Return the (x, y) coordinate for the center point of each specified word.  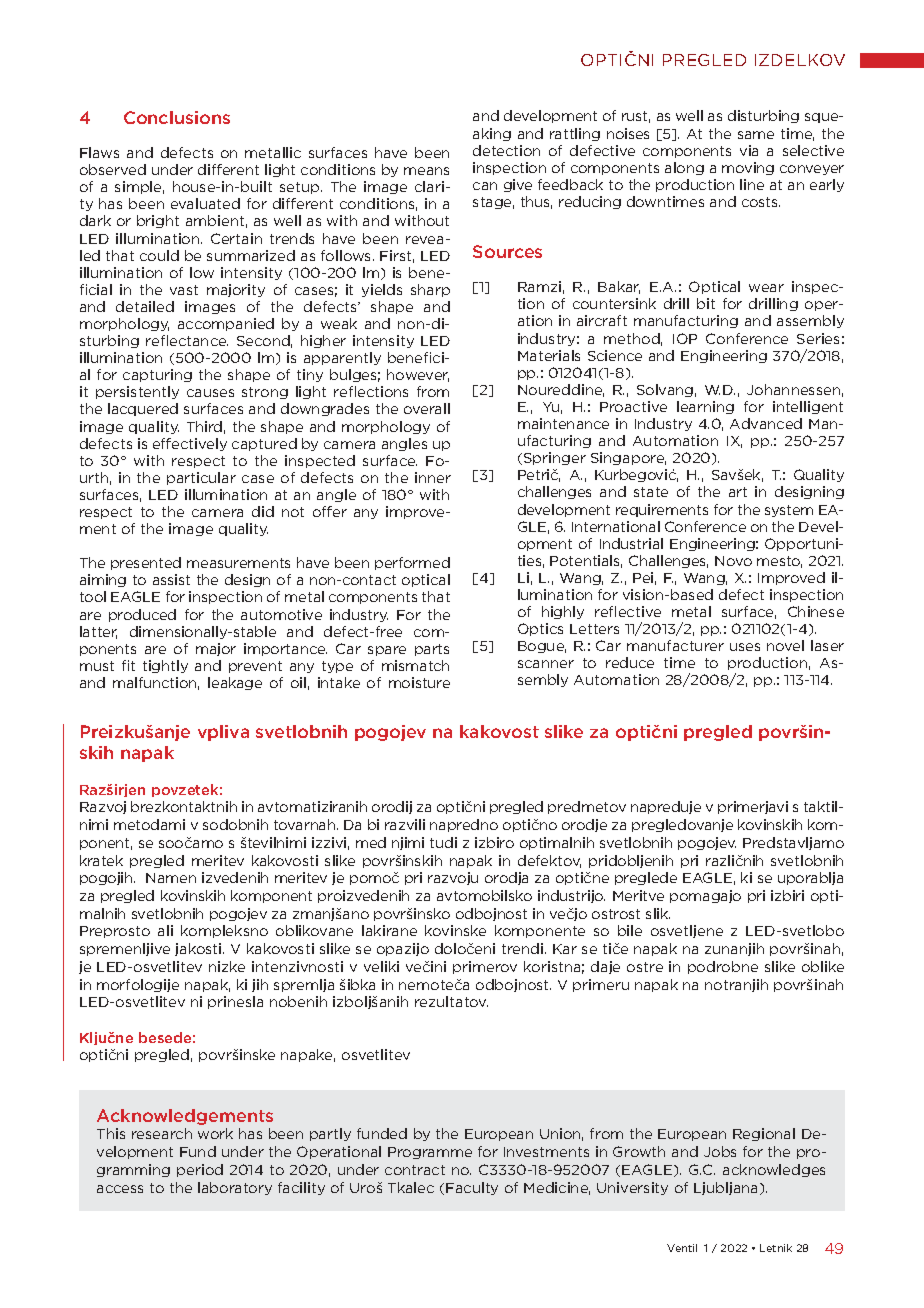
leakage (235, 683)
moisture (419, 682)
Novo (733, 561)
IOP (685, 338)
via (749, 150)
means (426, 171)
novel (785, 645)
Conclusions (177, 117)
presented (146, 563)
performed (412, 563)
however (418, 375)
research (162, 1133)
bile (630, 930)
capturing (157, 375)
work (215, 1133)
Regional (764, 1134)
